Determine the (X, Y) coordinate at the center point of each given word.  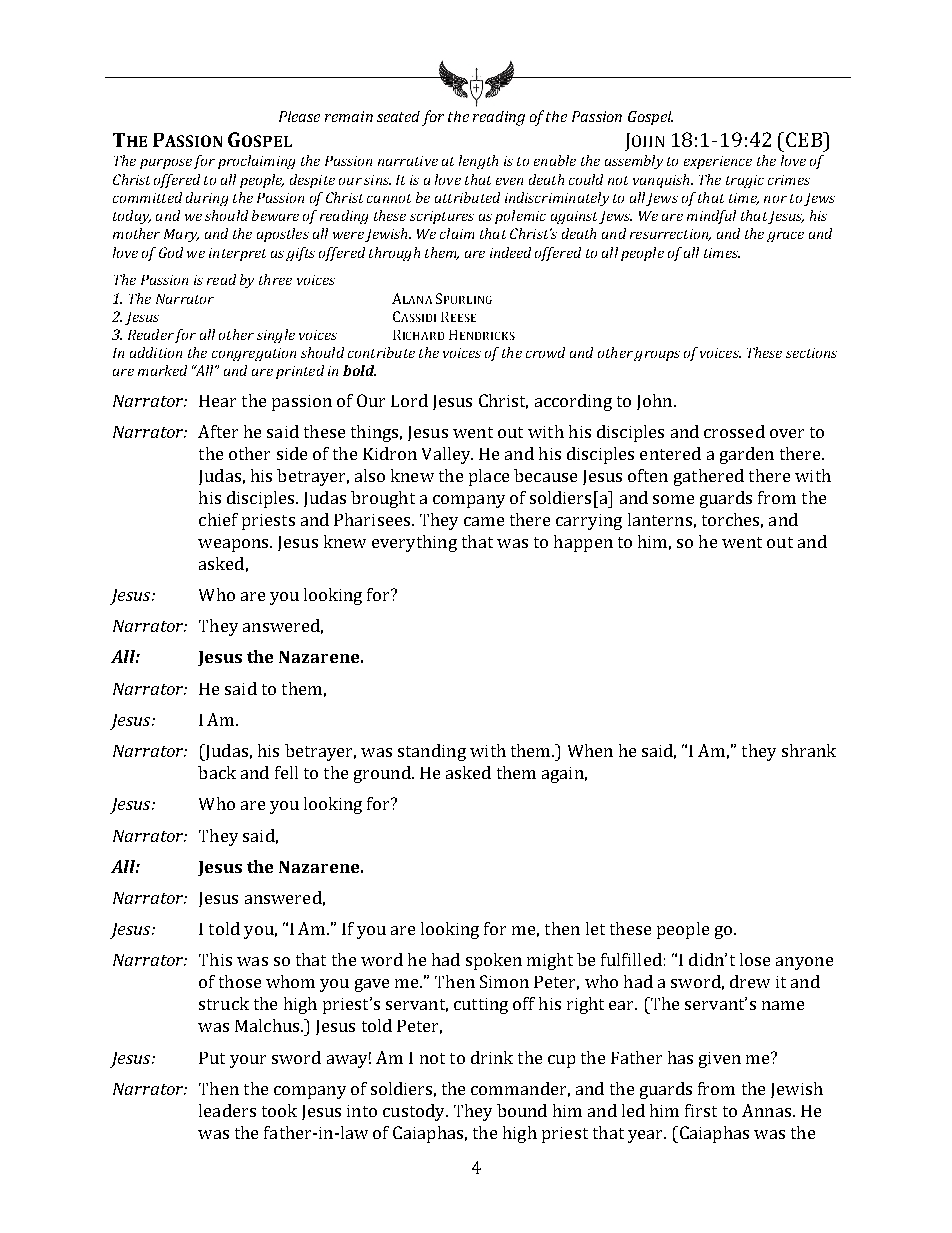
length (478, 162)
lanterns (660, 519)
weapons (234, 545)
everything (414, 543)
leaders (227, 1110)
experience (718, 162)
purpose (166, 164)
